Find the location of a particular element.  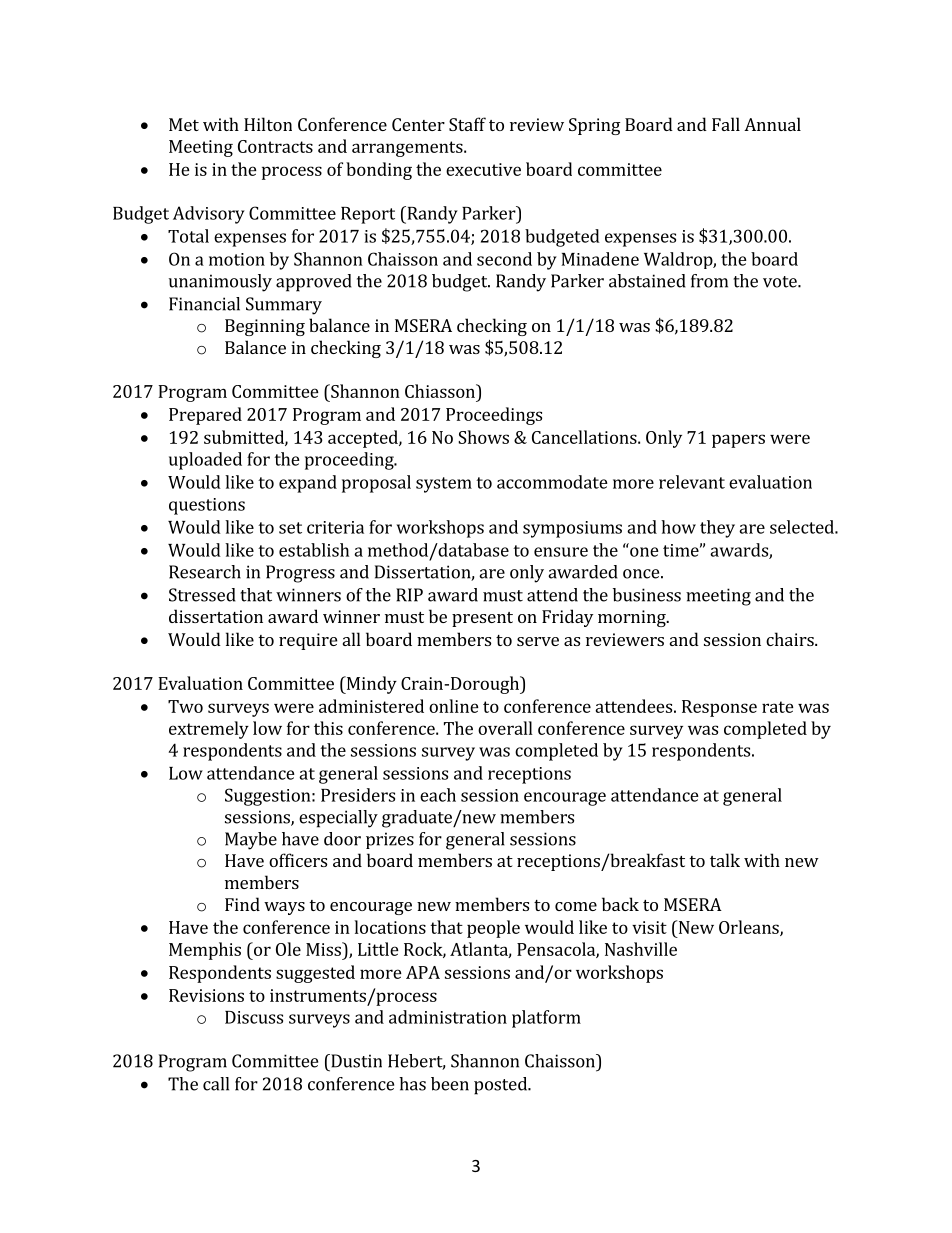

Fall is located at coordinates (726, 124).
